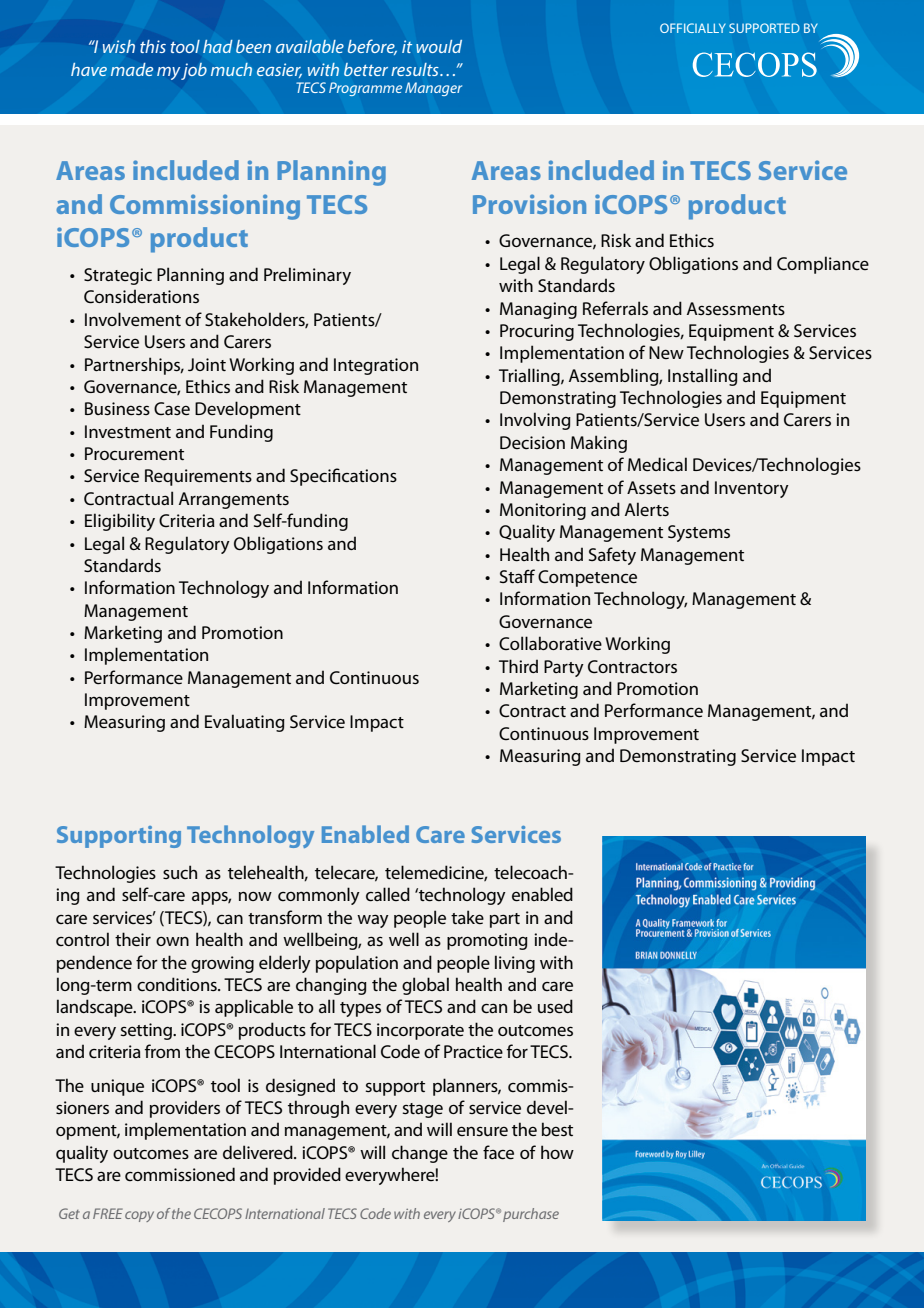  Describe the element at coordinates (555, 1006) in the screenshot. I see `used` at that location.
